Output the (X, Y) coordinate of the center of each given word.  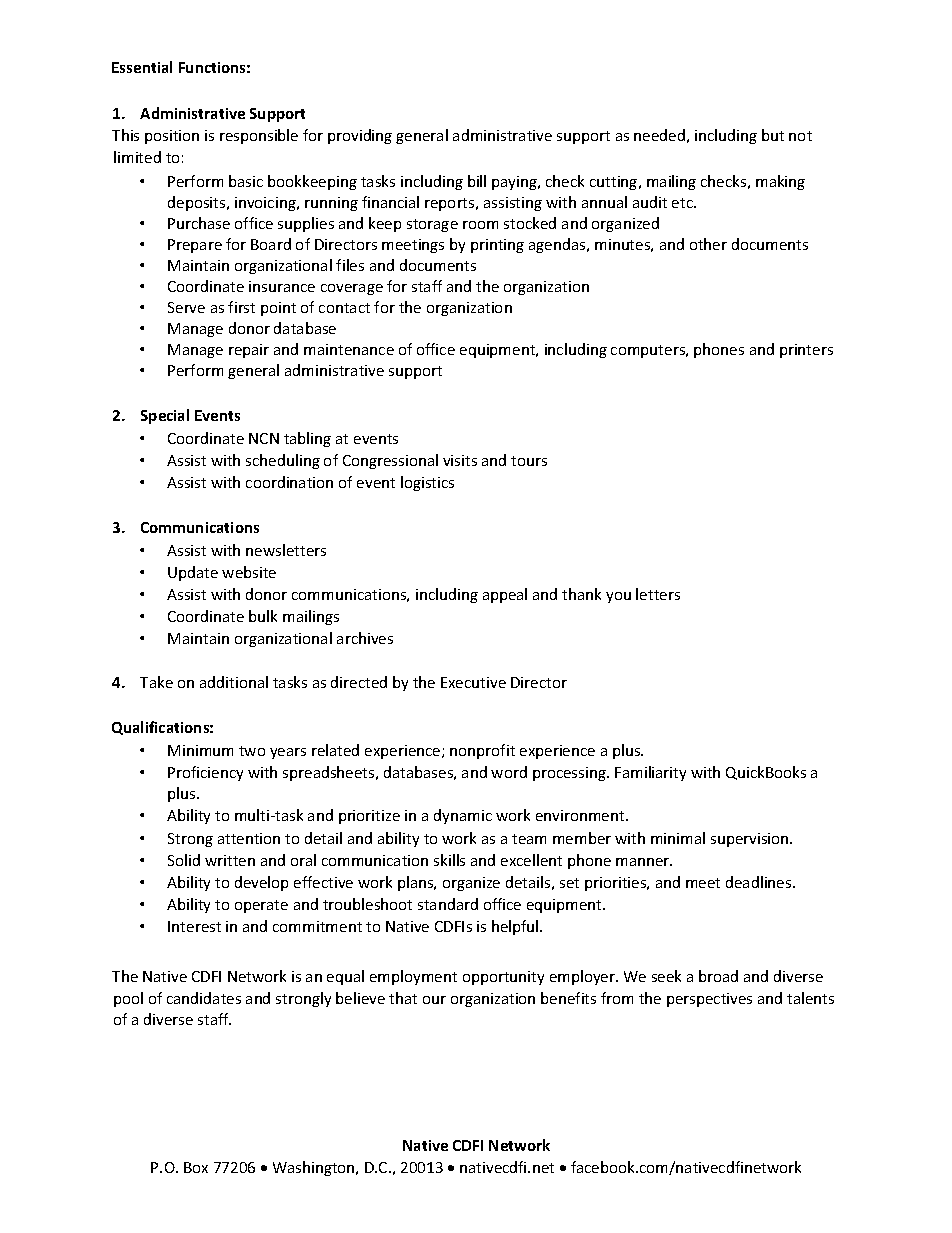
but (773, 135)
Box (196, 1167)
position (172, 137)
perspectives (709, 1000)
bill (477, 181)
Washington (315, 1168)
